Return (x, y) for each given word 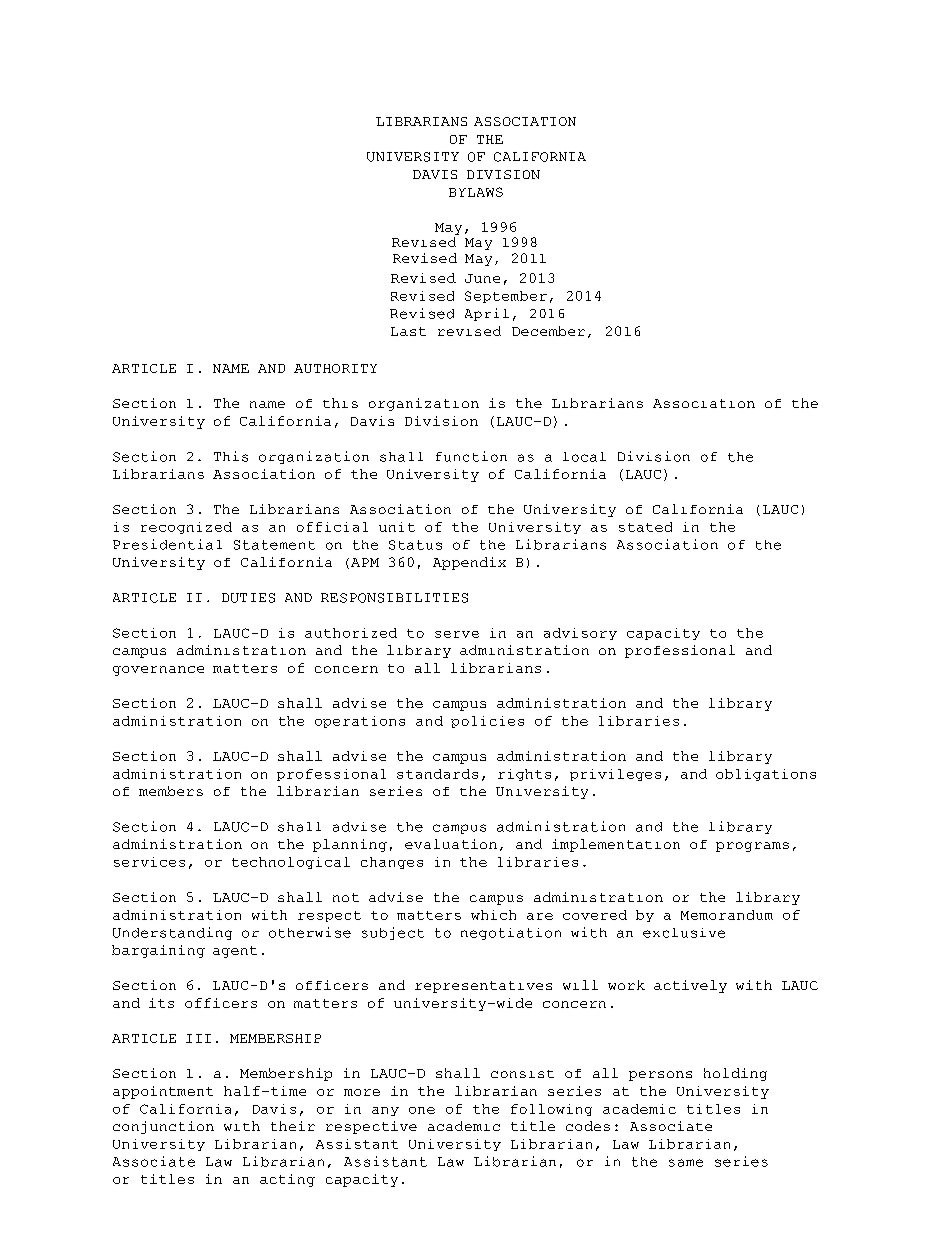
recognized (186, 528)
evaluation (451, 844)
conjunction (163, 1127)
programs (752, 847)
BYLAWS (476, 192)
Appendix (469, 563)
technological (291, 863)
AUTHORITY (335, 368)
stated (645, 527)
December (548, 331)
